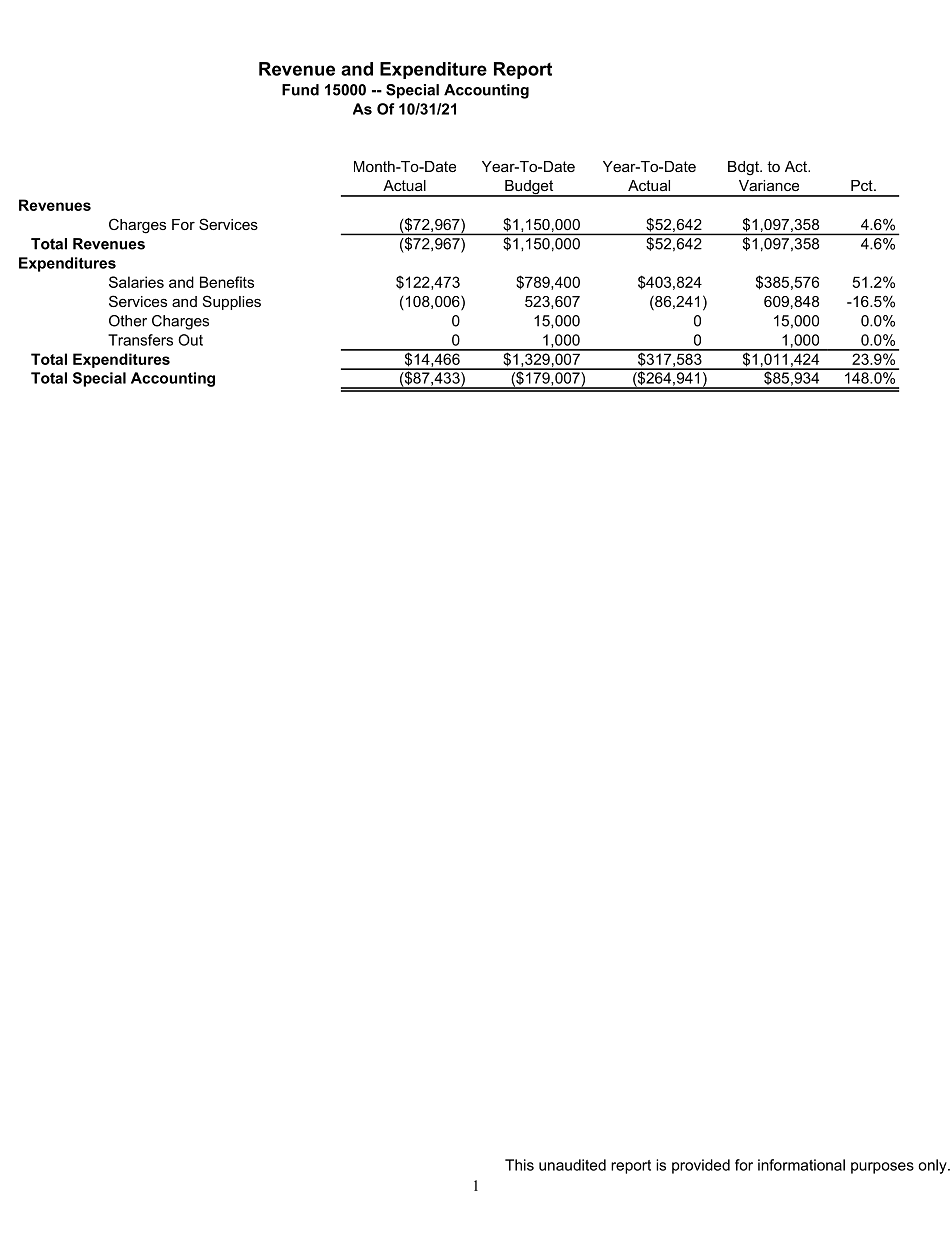 This screenshot has width=952, height=1233. What do you see at coordinates (227, 282) in the screenshot?
I see `Benefits` at bounding box center [227, 282].
